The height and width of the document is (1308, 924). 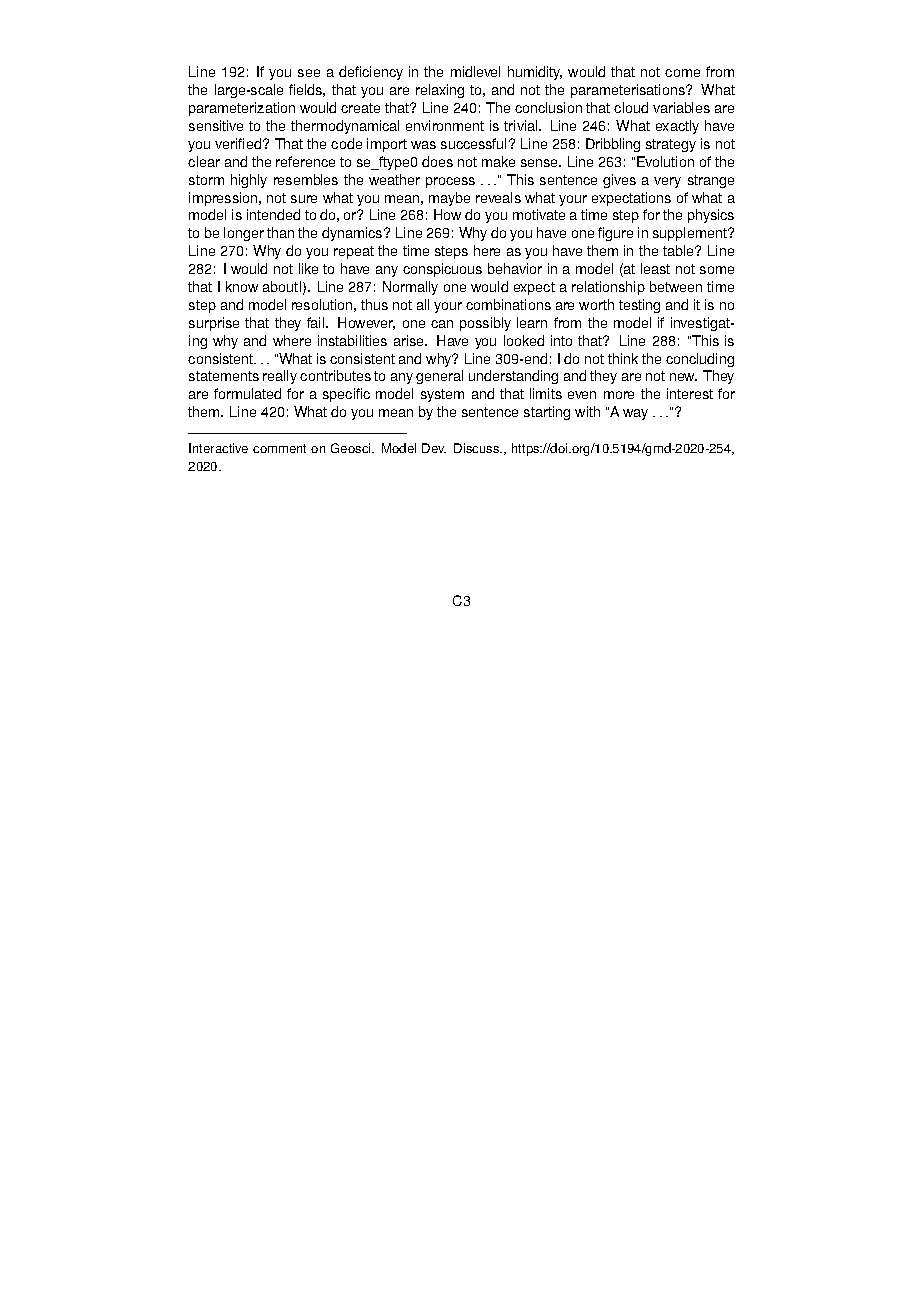 What do you see at coordinates (308, 268) in the document?
I see `like` at bounding box center [308, 268].
